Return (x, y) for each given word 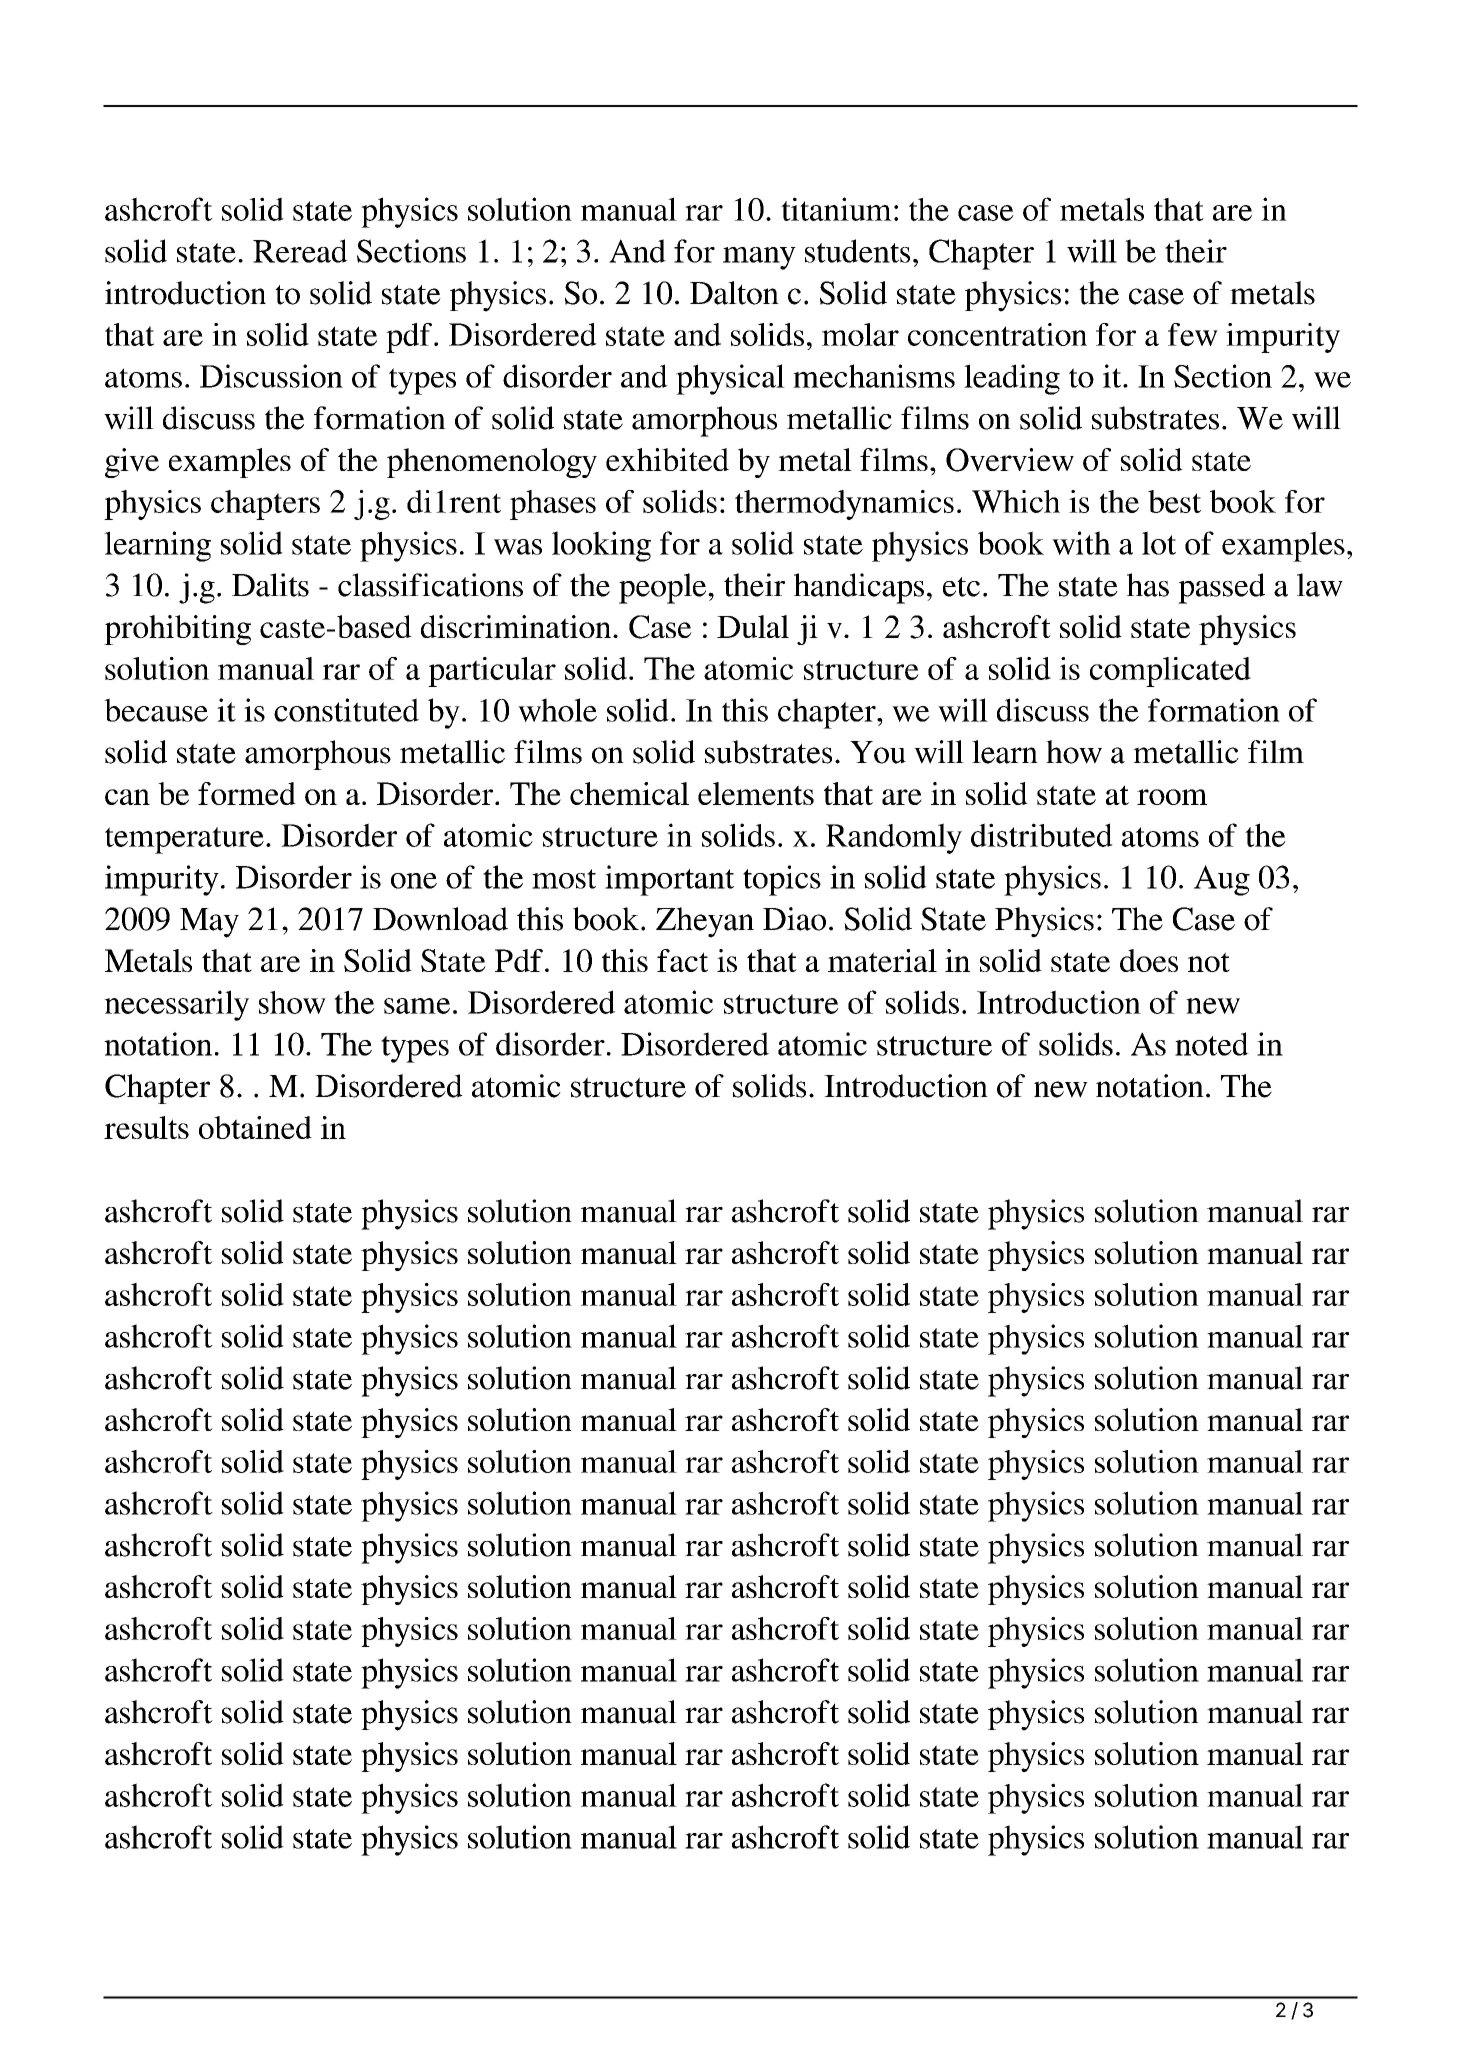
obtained (255, 1127)
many (759, 258)
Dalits (270, 585)
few (1193, 334)
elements (756, 793)
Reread (300, 251)
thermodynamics (844, 505)
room (1172, 797)
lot (1159, 543)
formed (247, 793)
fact (682, 960)
